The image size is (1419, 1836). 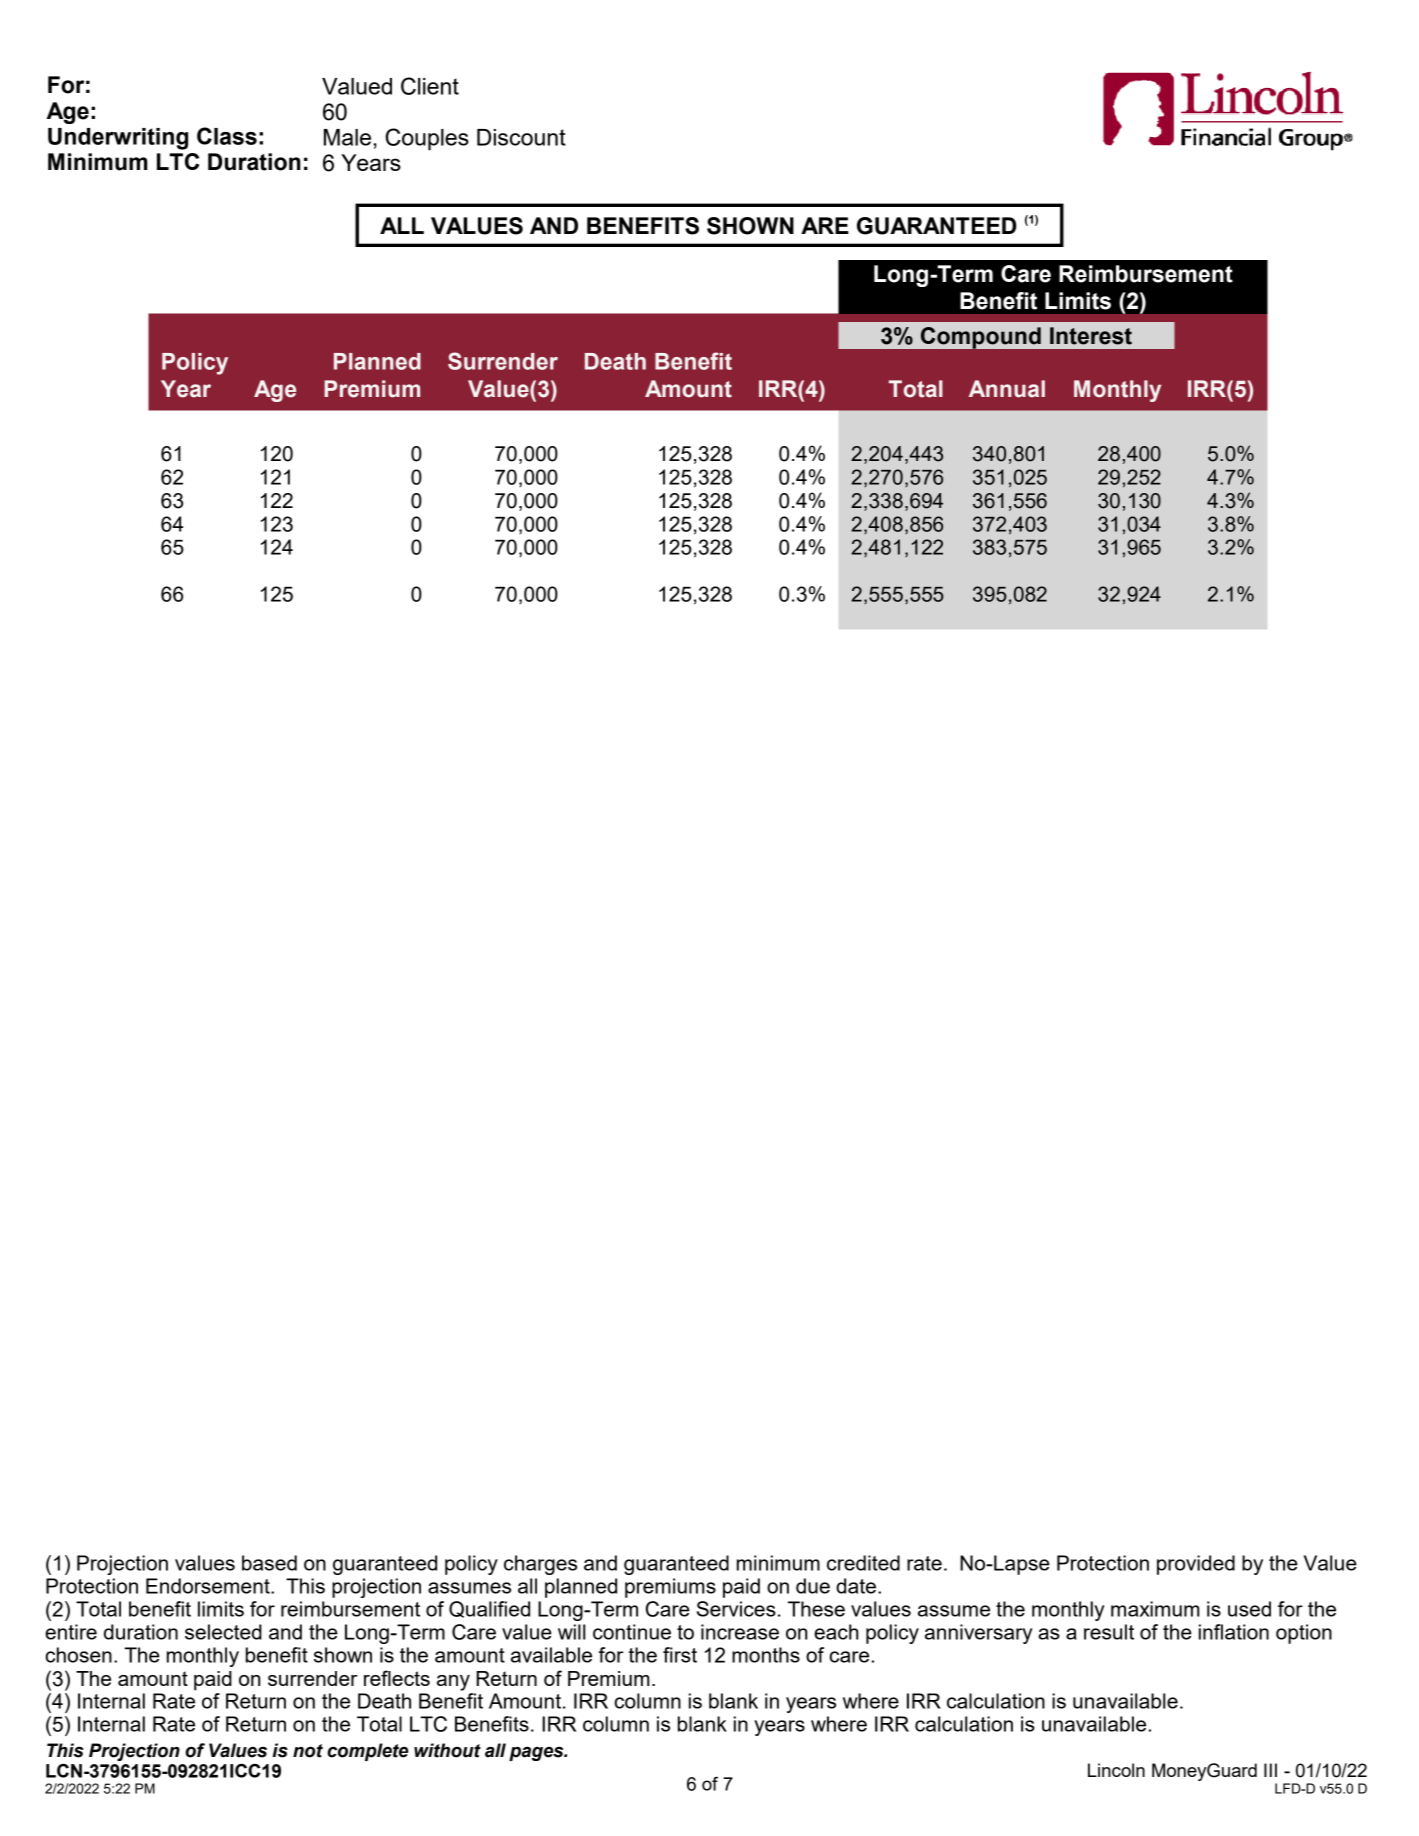 What do you see at coordinates (1007, 389) in the document?
I see `Annual` at bounding box center [1007, 389].
